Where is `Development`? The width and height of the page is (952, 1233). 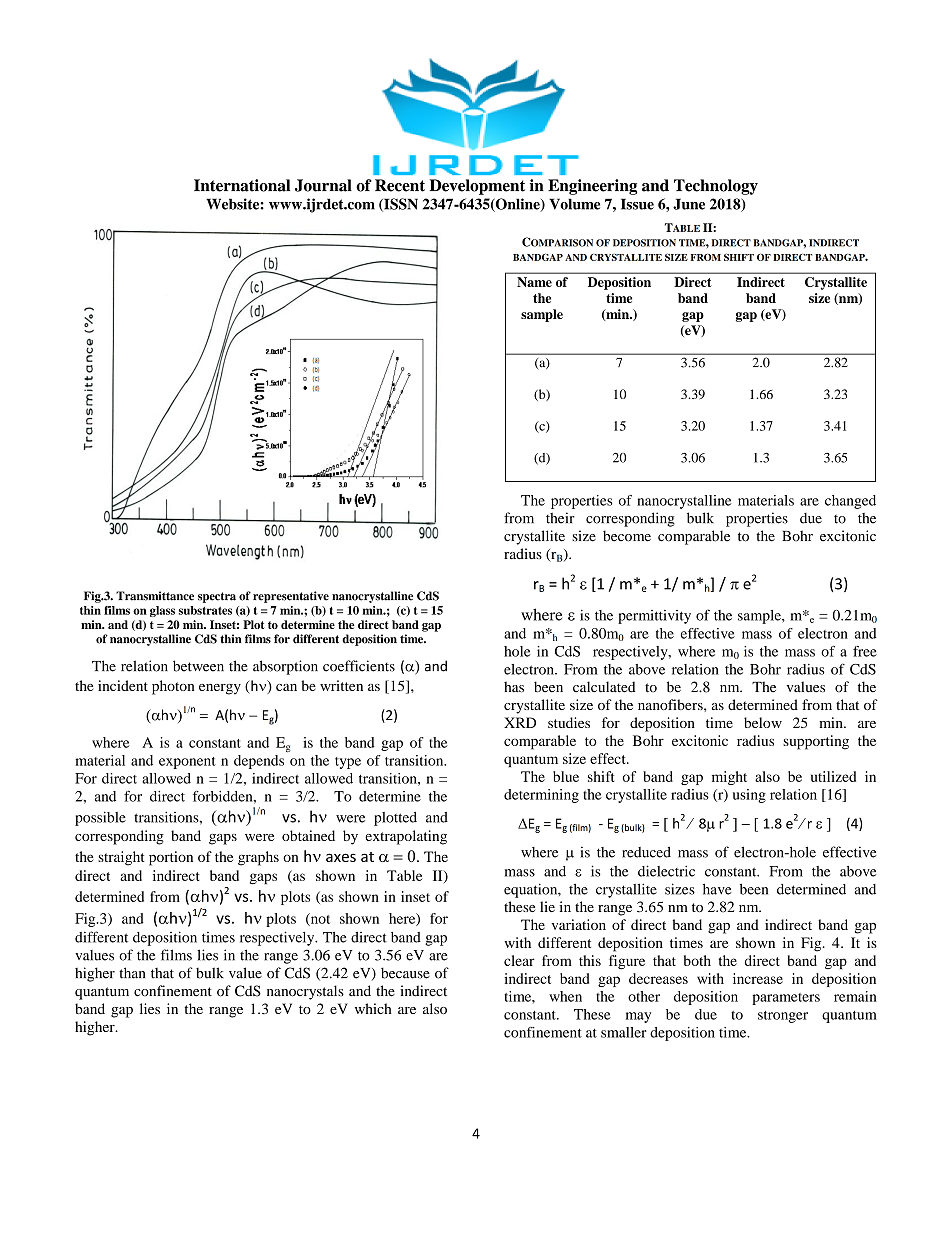
Development is located at coordinates (477, 187).
